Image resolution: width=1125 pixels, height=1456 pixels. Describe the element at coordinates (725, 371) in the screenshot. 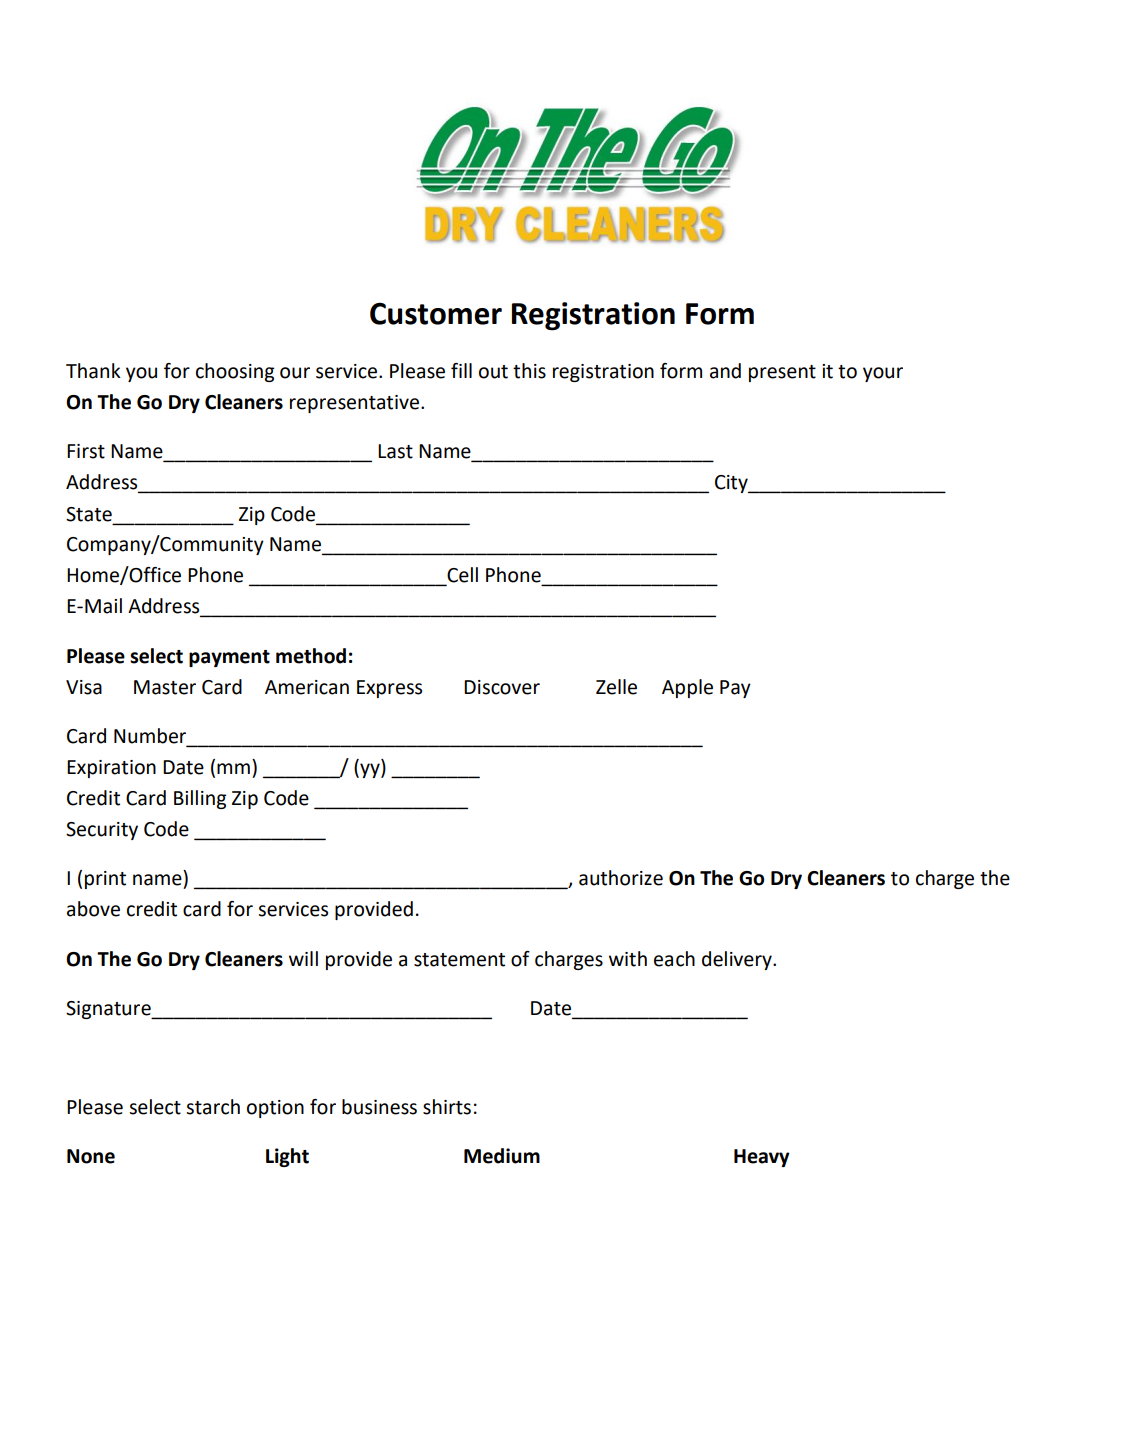

I see `and` at that location.
